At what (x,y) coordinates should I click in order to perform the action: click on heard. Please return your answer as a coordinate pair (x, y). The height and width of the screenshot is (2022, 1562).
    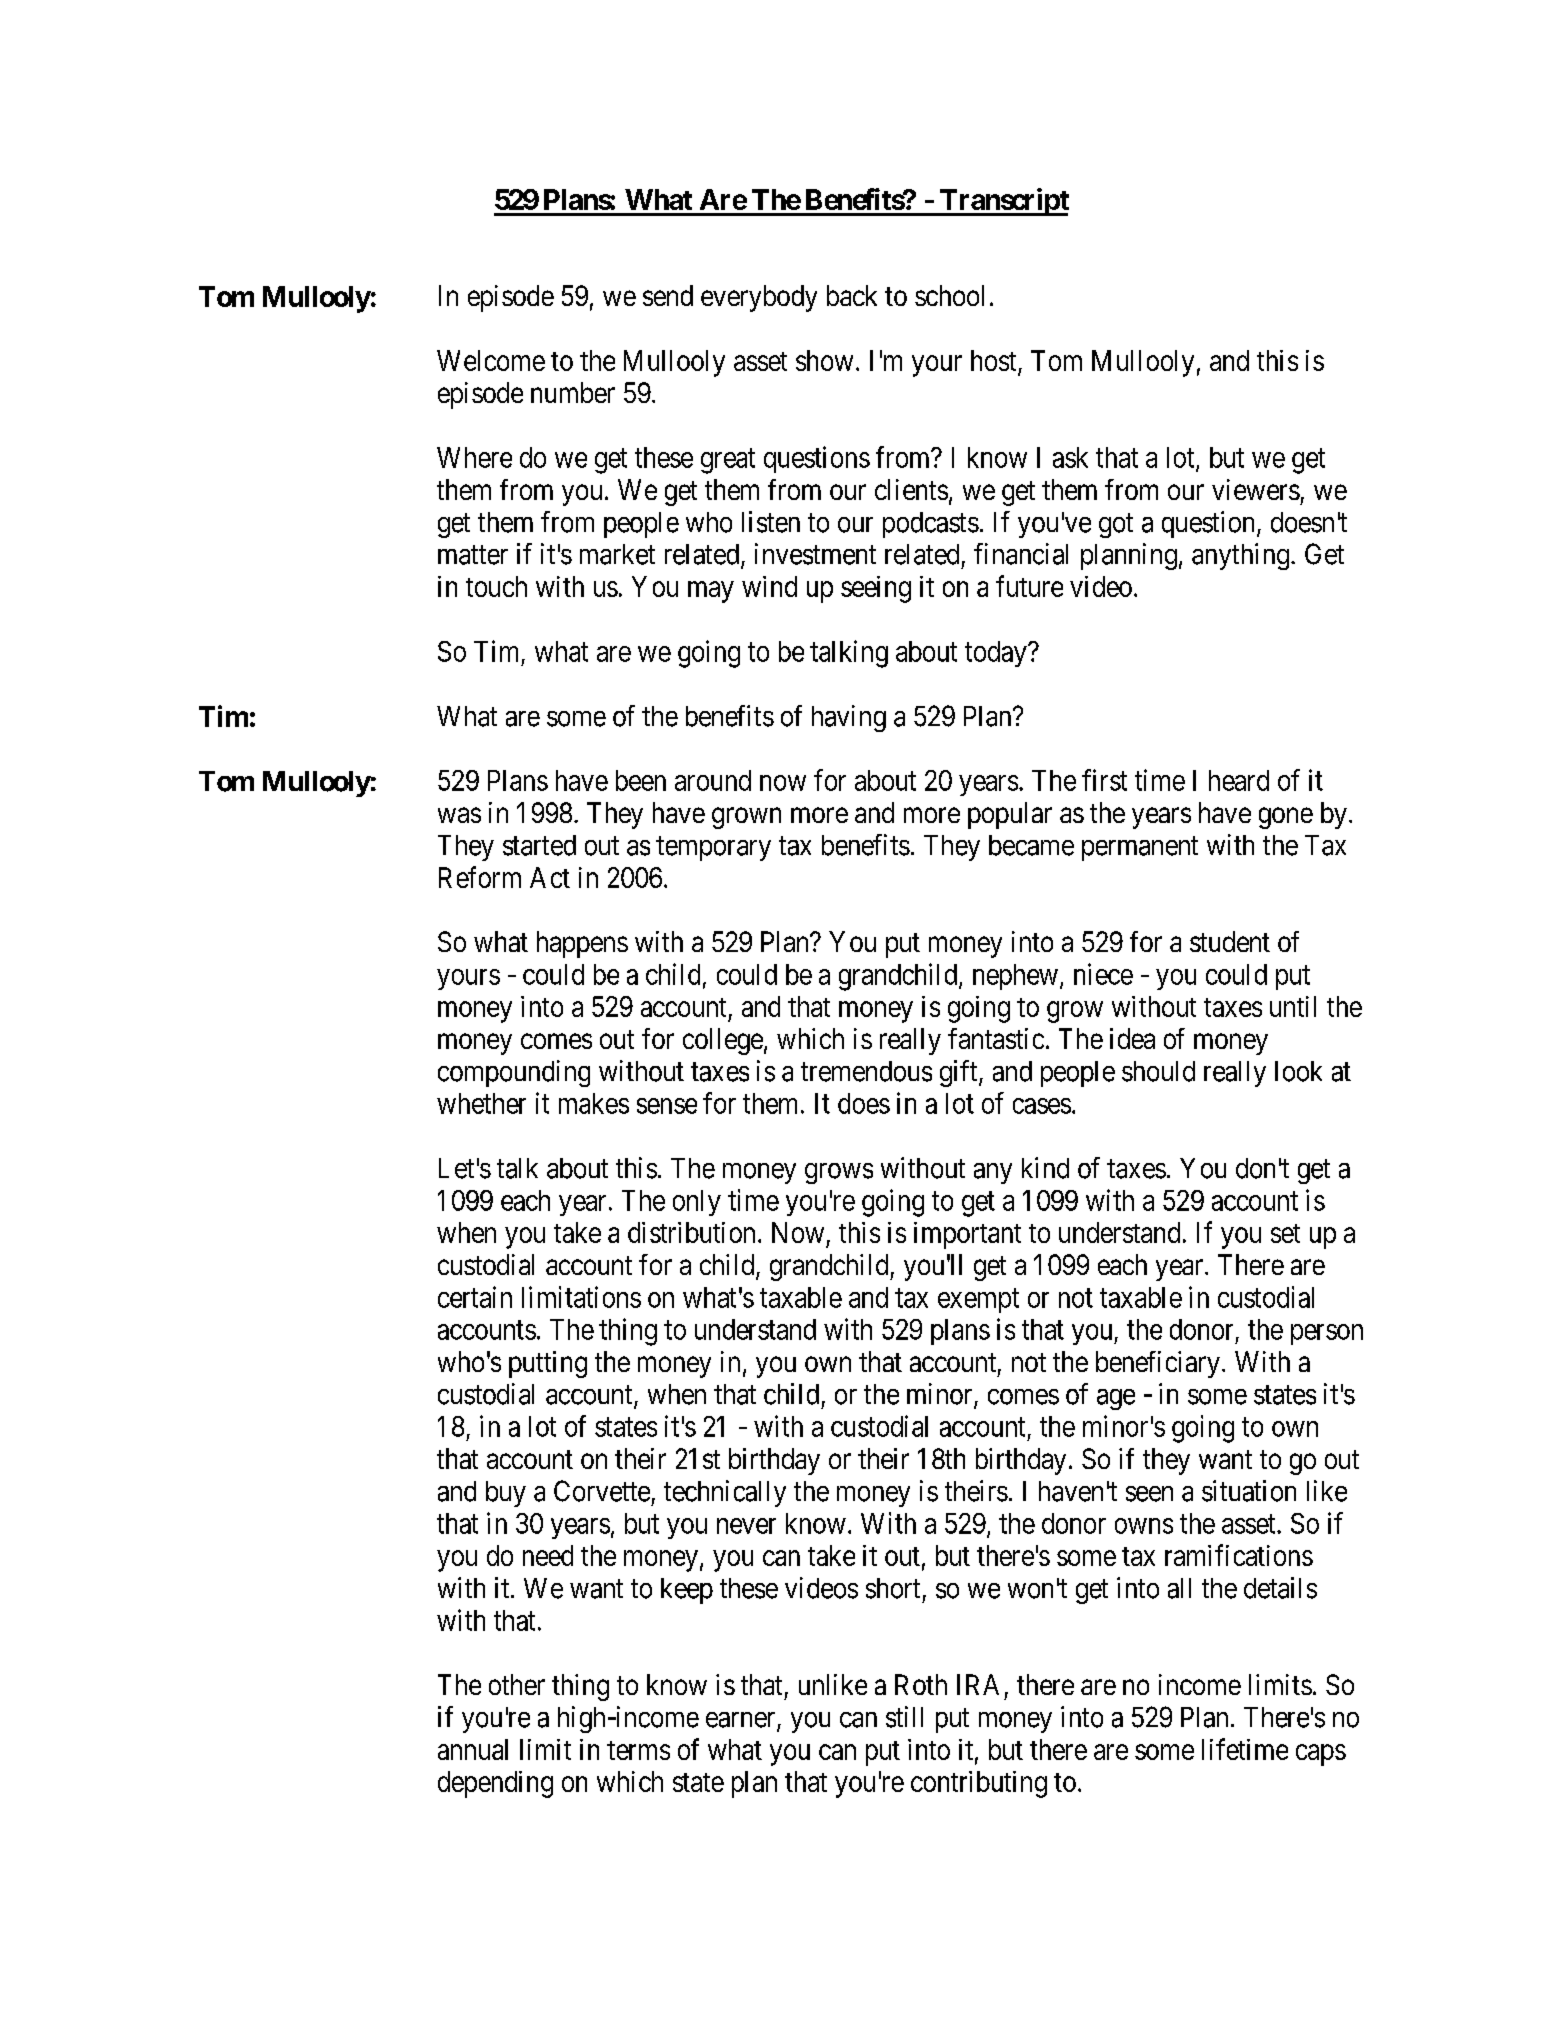
    Looking at the image, I should click on (1239, 780).
